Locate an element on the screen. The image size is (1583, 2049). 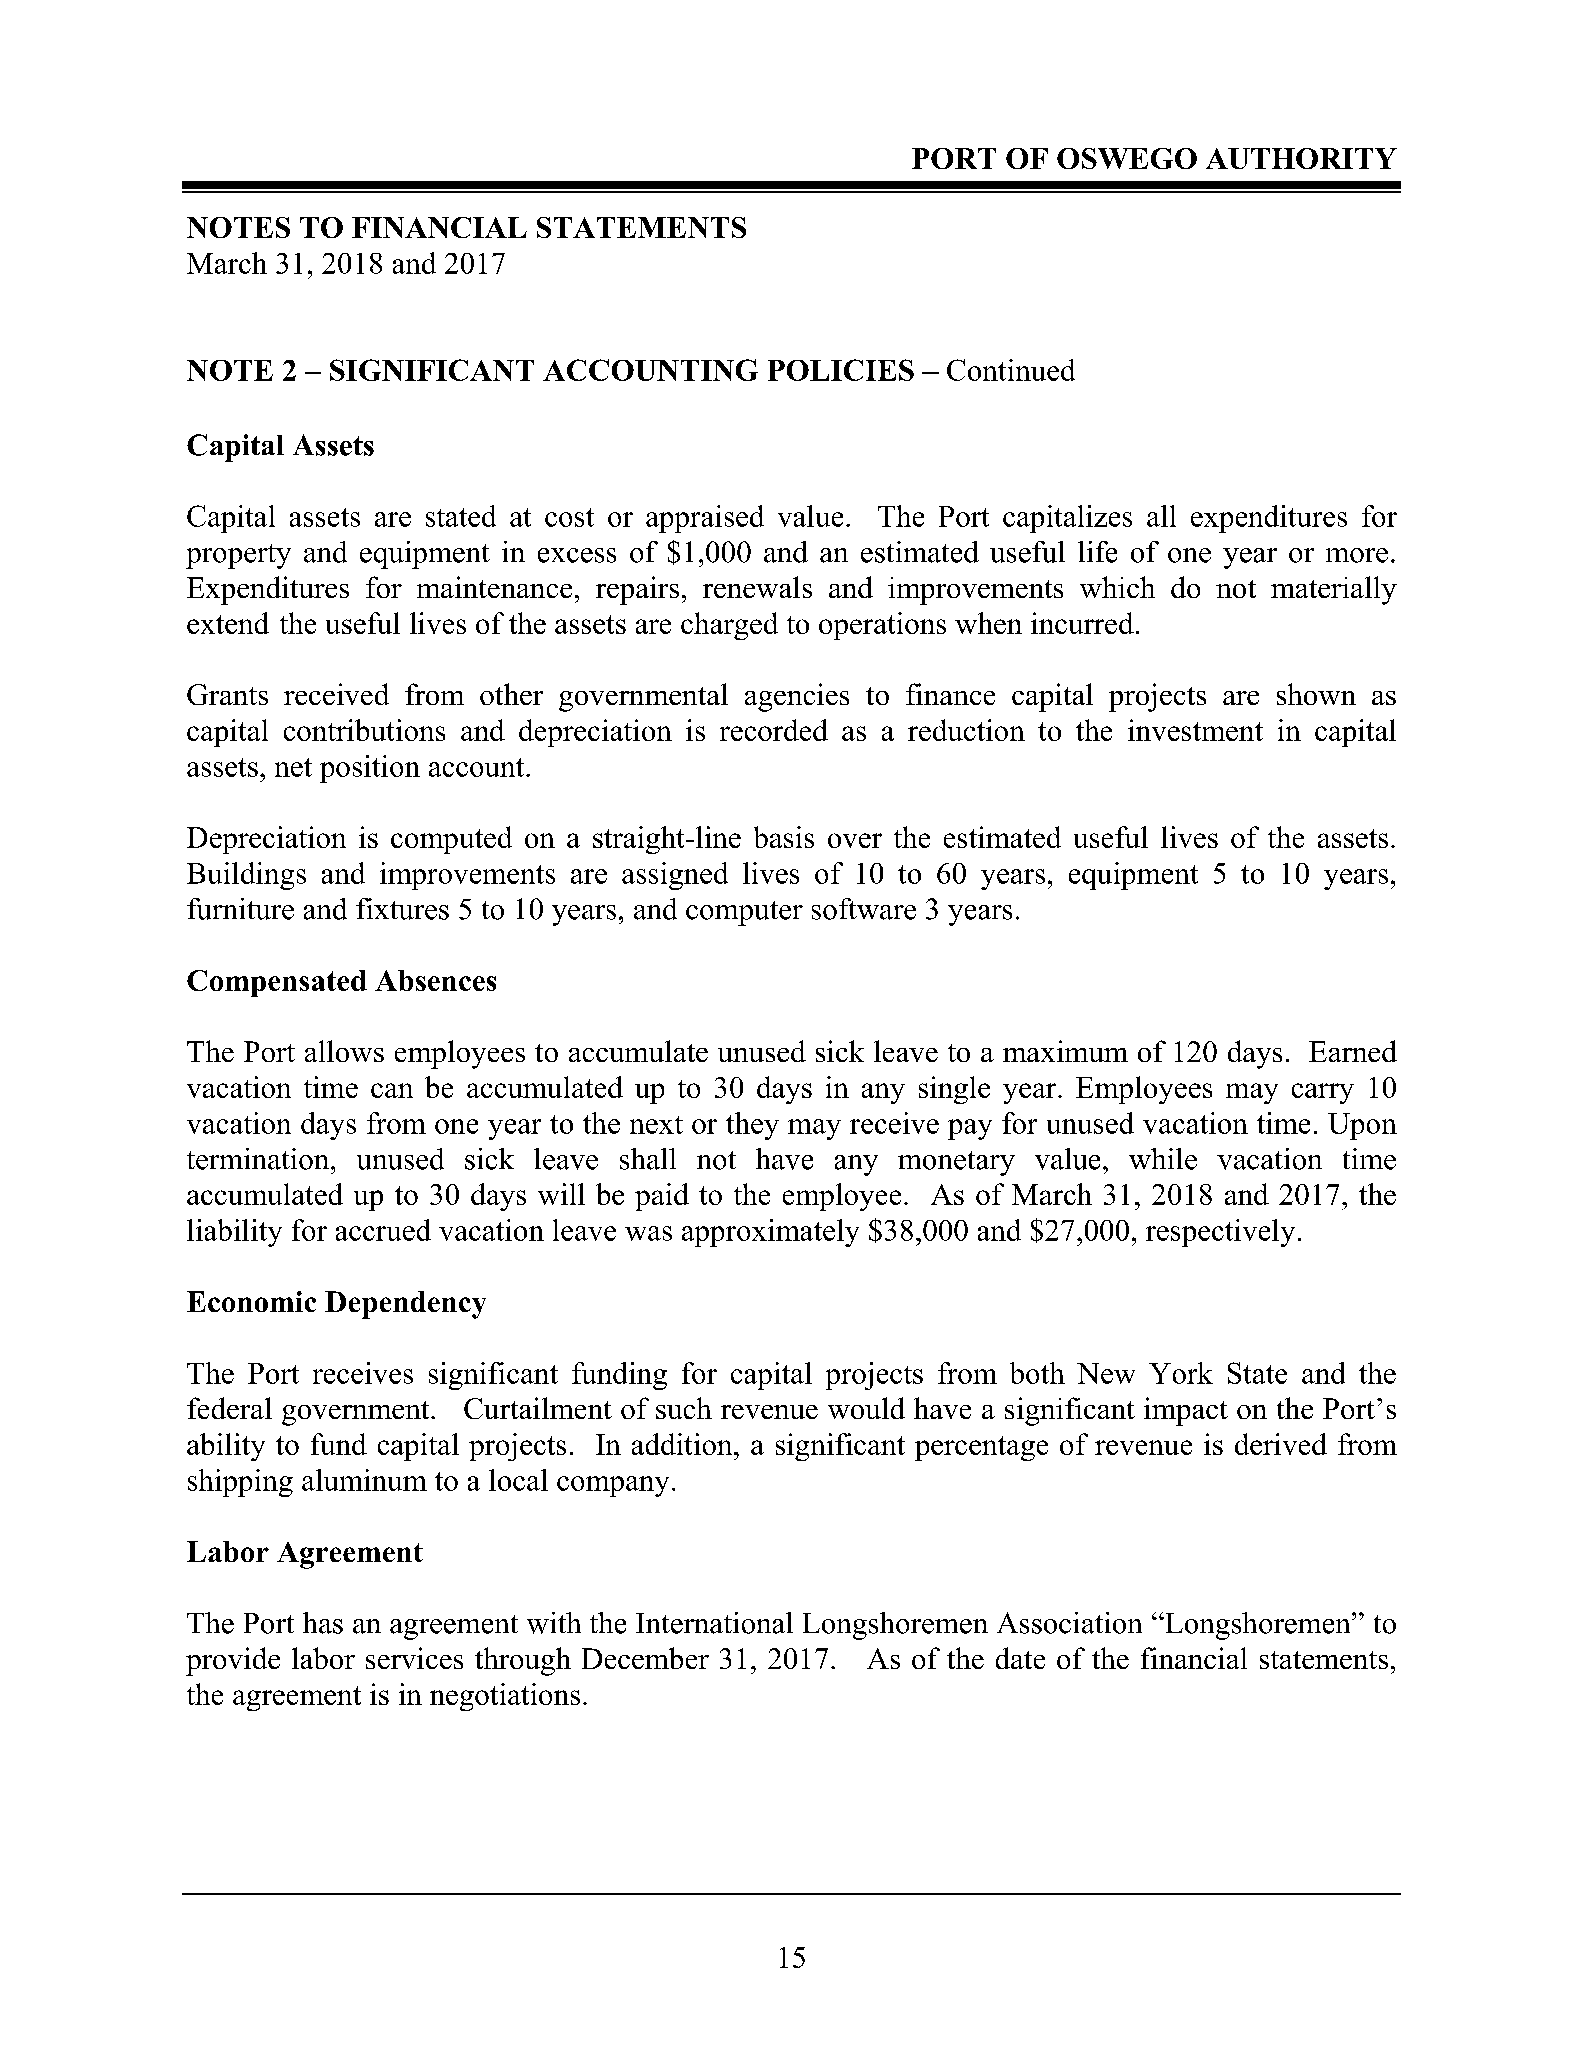
POLICIES is located at coordinates (841, 370).
